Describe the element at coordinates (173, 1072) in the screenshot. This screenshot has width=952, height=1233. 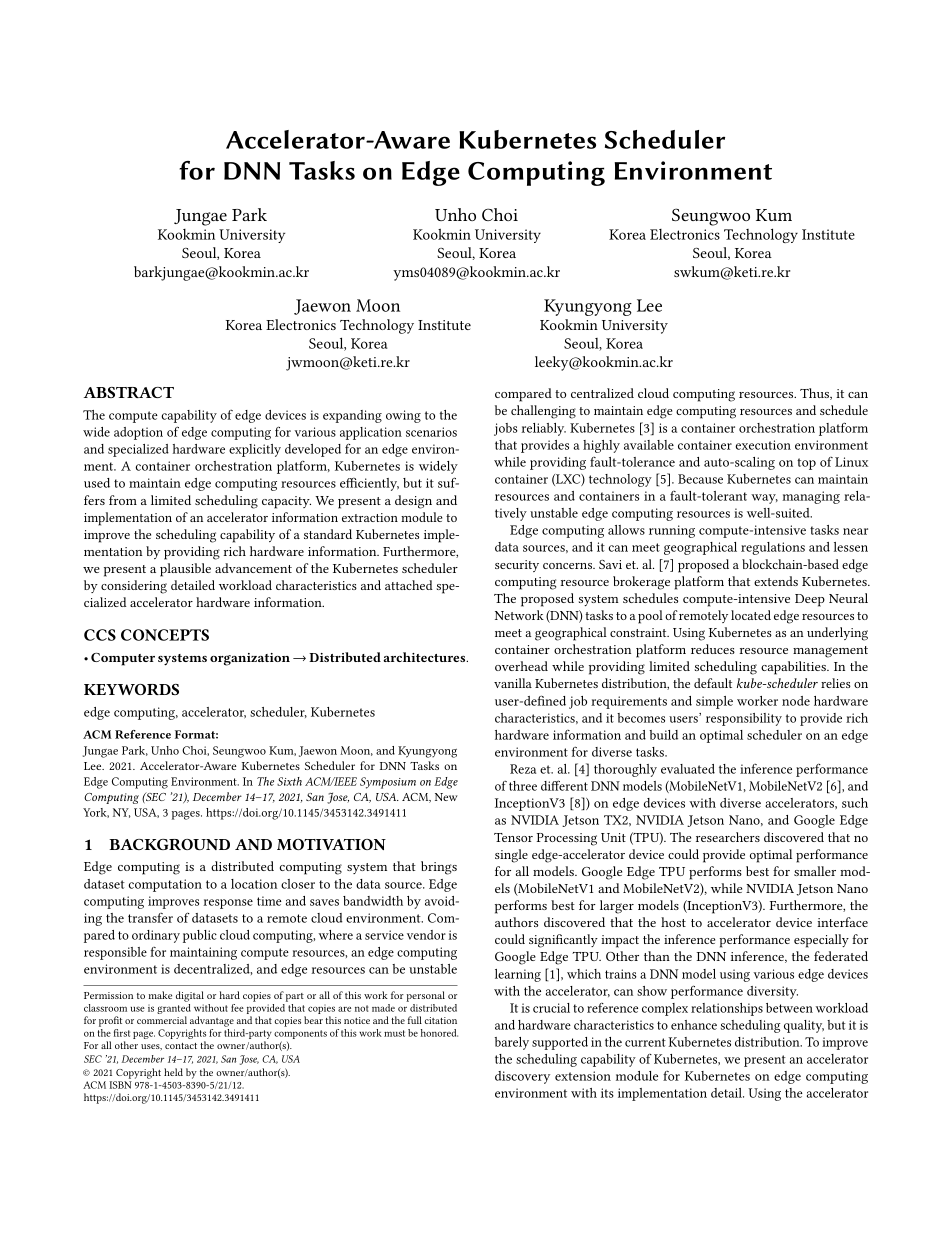
I see `held` at that location.
